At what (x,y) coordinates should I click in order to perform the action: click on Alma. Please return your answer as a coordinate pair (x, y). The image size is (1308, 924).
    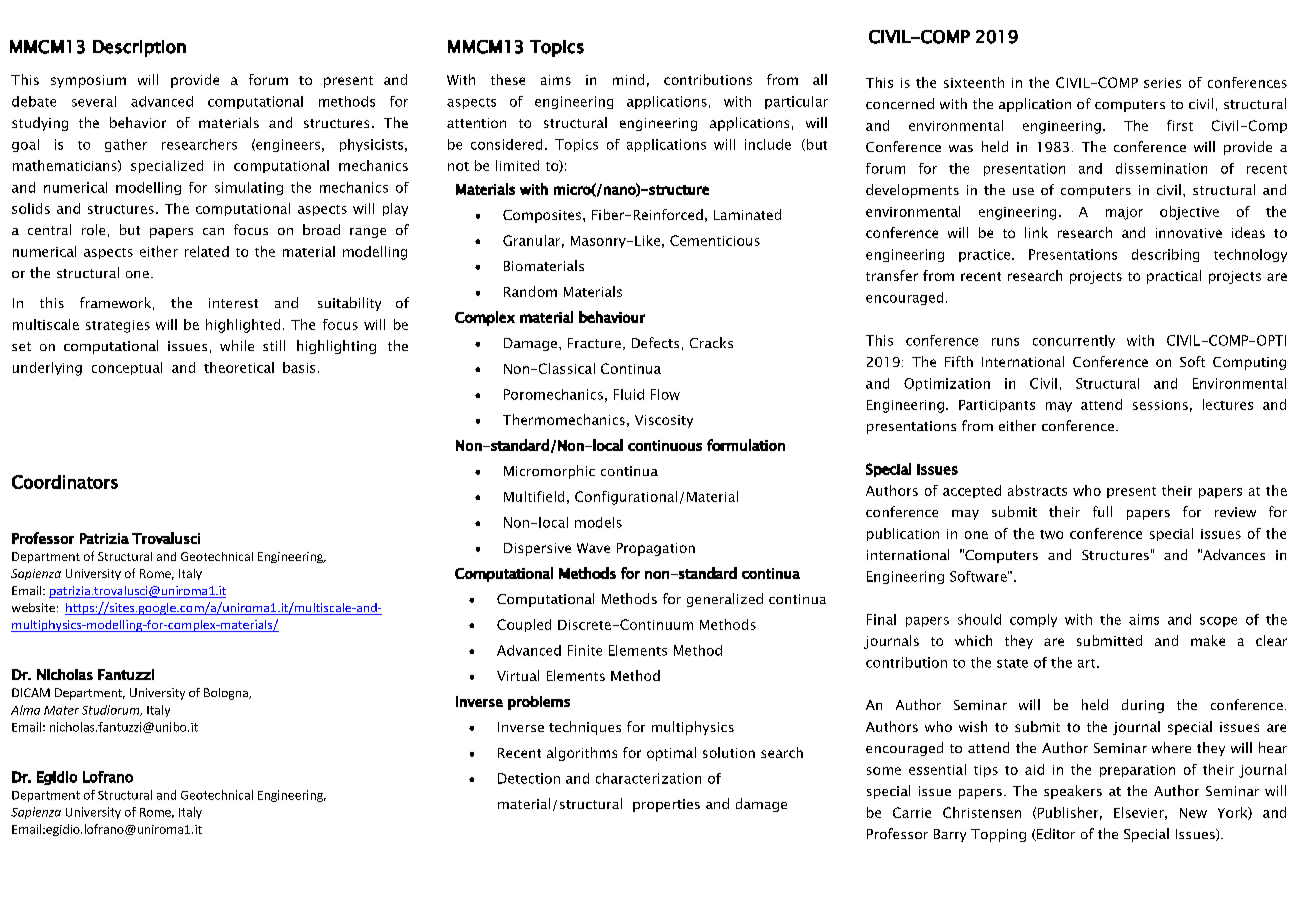
    Looking at the image, I should click on (25, 710).
